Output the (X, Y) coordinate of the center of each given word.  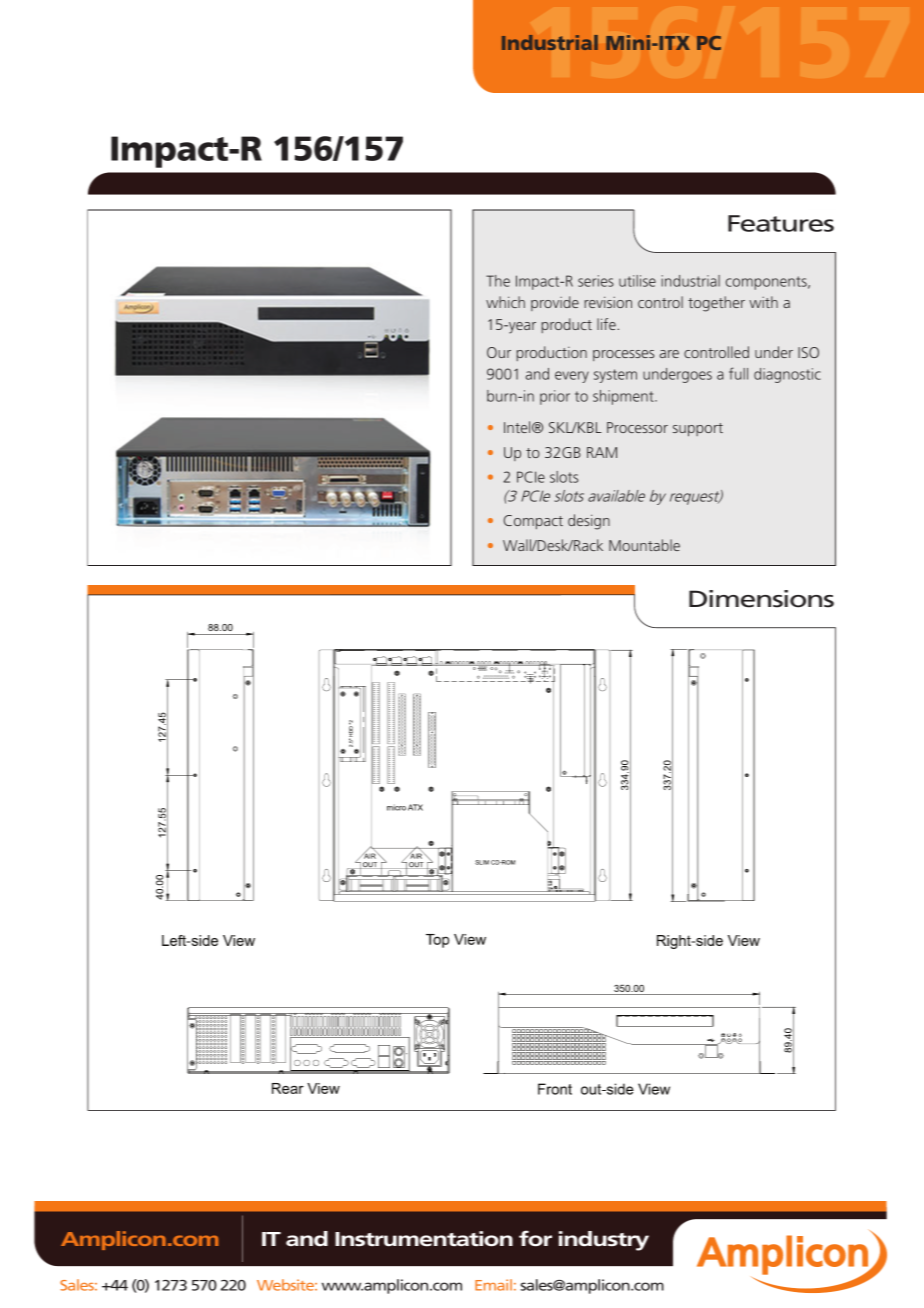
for (535, 1238)
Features (781, 223)
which (505, 302)
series (596, 281)
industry (604, 1241)
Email (493, 1285)
